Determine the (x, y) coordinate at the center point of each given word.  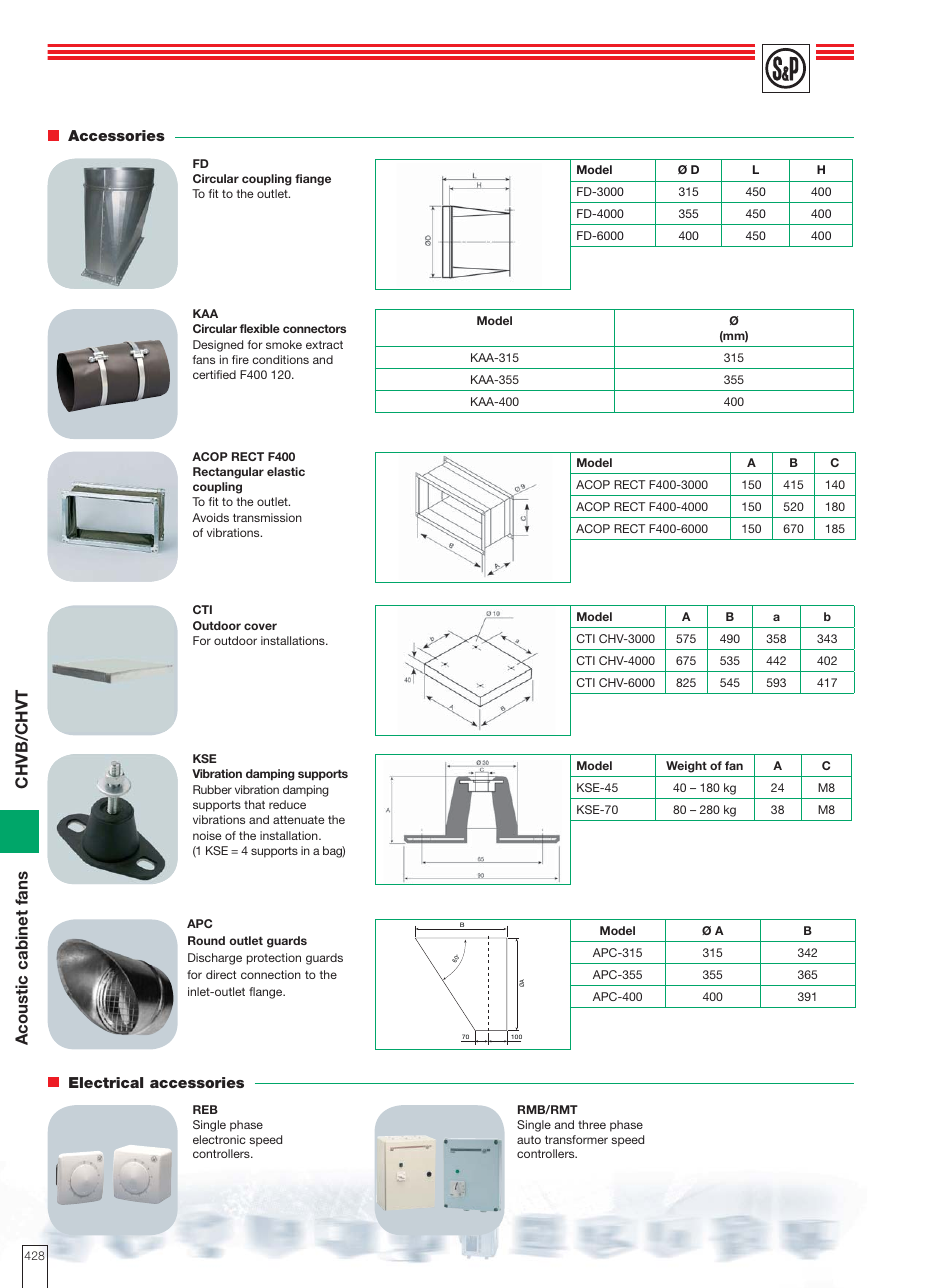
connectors (314, 329)
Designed (218, 346)
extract (324, 345)
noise (207, 835)
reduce (287, 804)
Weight (686, 767)
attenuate (299, 820)
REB (205, 1109)
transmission (267, 517)
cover (260, 626)
